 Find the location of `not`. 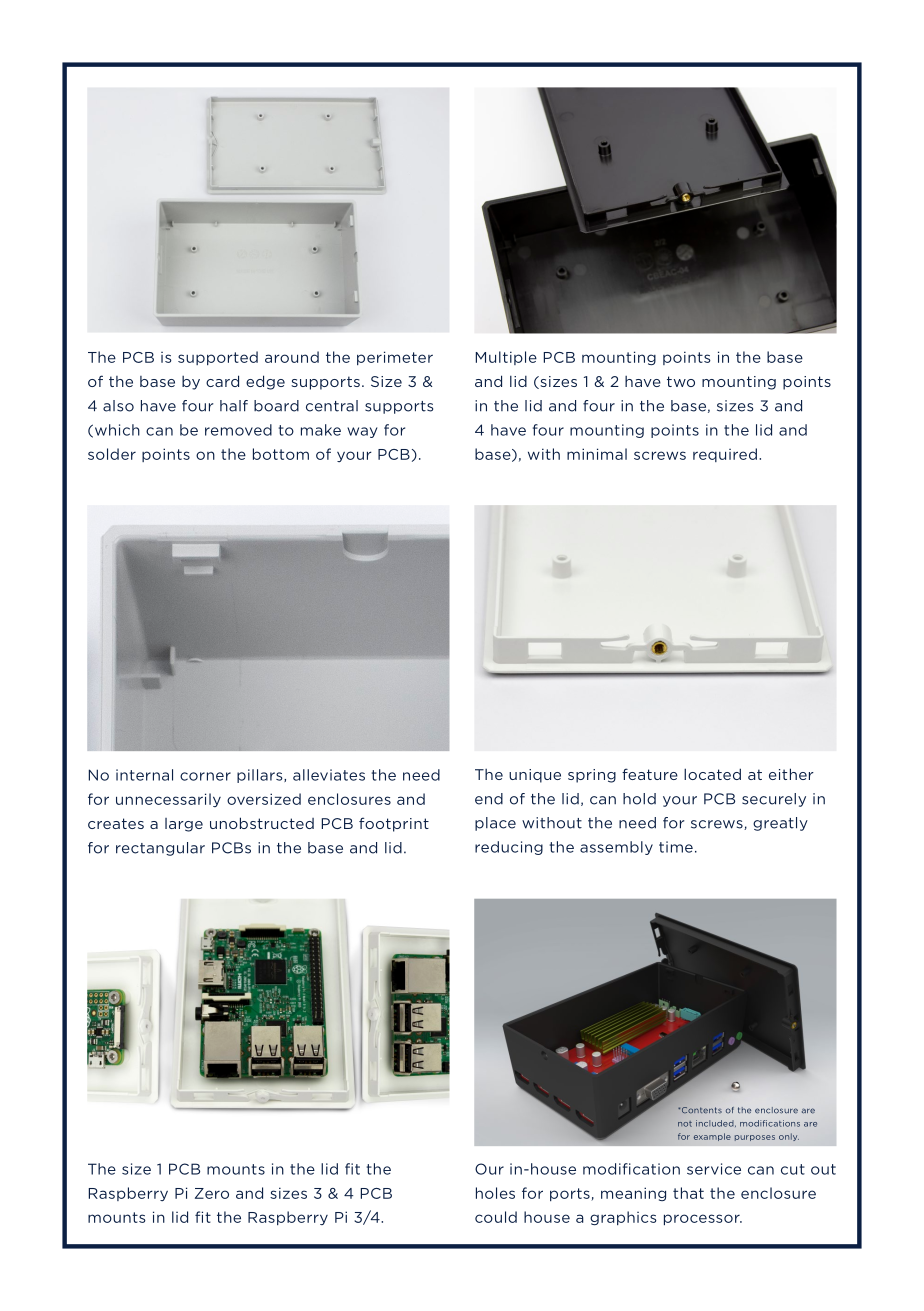

not is located at coordinates (685, 1124).
